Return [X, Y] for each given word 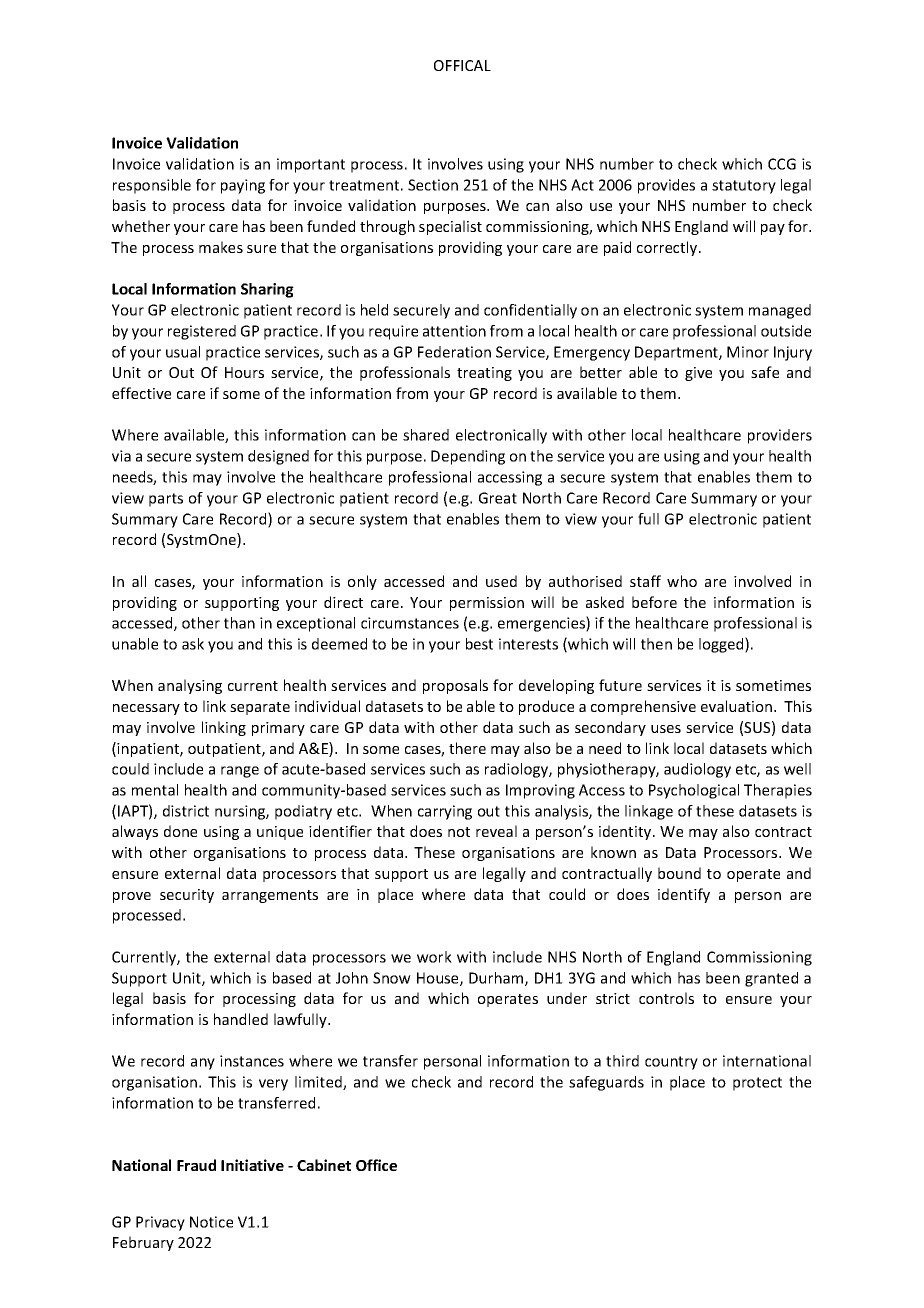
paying [243, 186]
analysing [190, 686]
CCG [782, 164]
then [656, 644]
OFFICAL [462, 65]
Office [376, 1165]
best [479, 644]
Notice [211, 1222]
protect [757, 1084]
